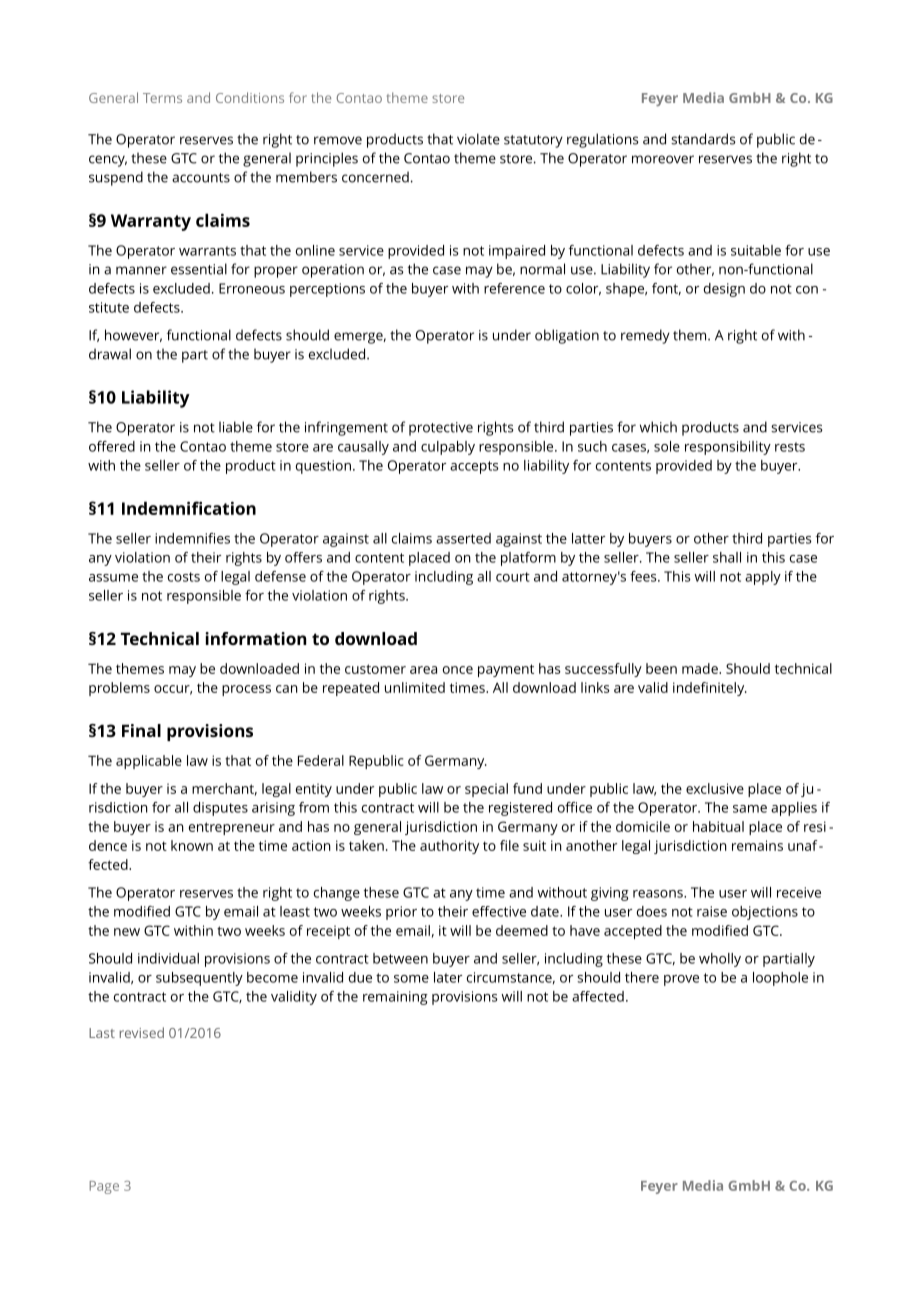 The width and height of the screenshot is (924, 1308). I want to click on standards, so click(703, 139).
